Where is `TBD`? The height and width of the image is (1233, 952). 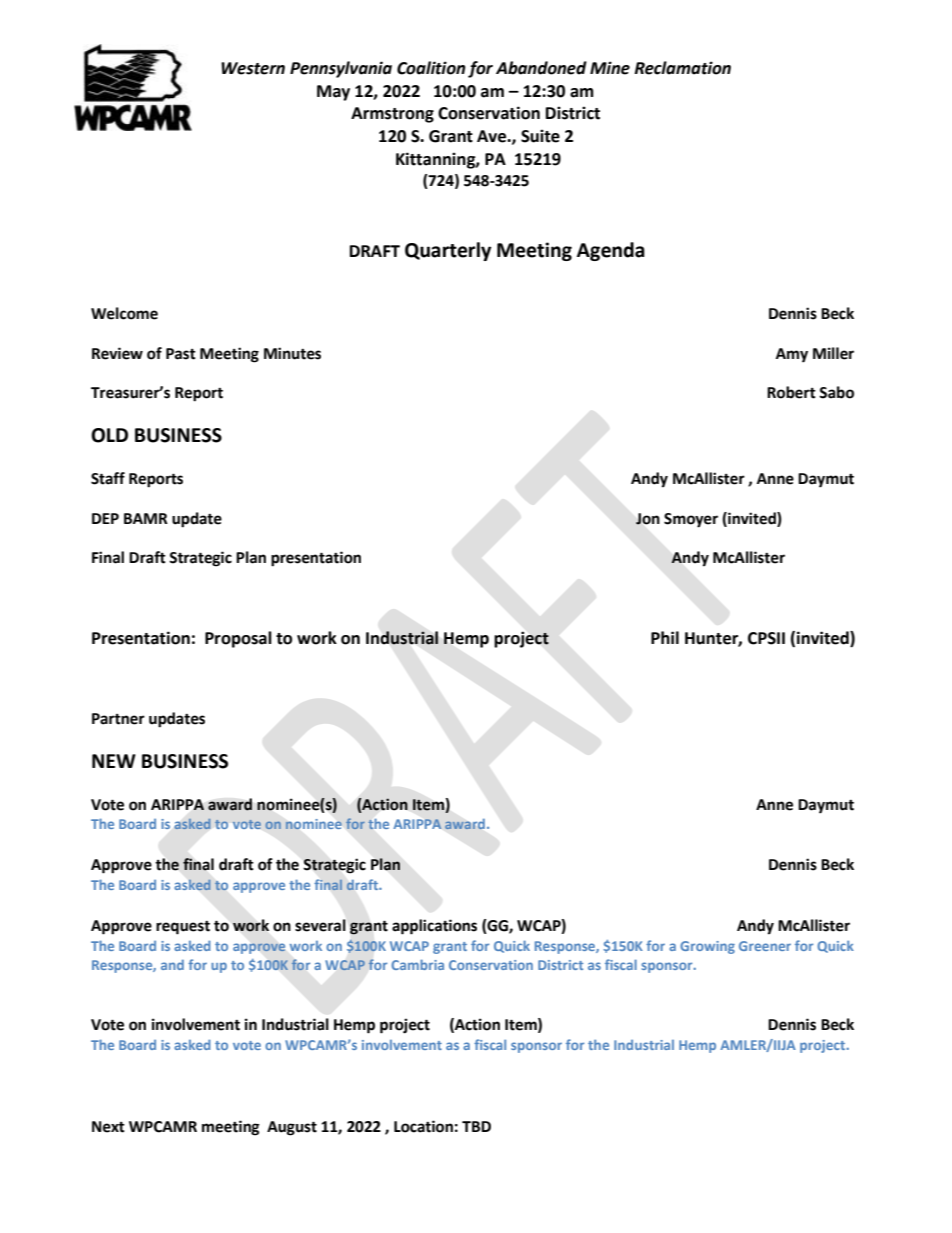
TBD is located at coordinates (476, 1126).
